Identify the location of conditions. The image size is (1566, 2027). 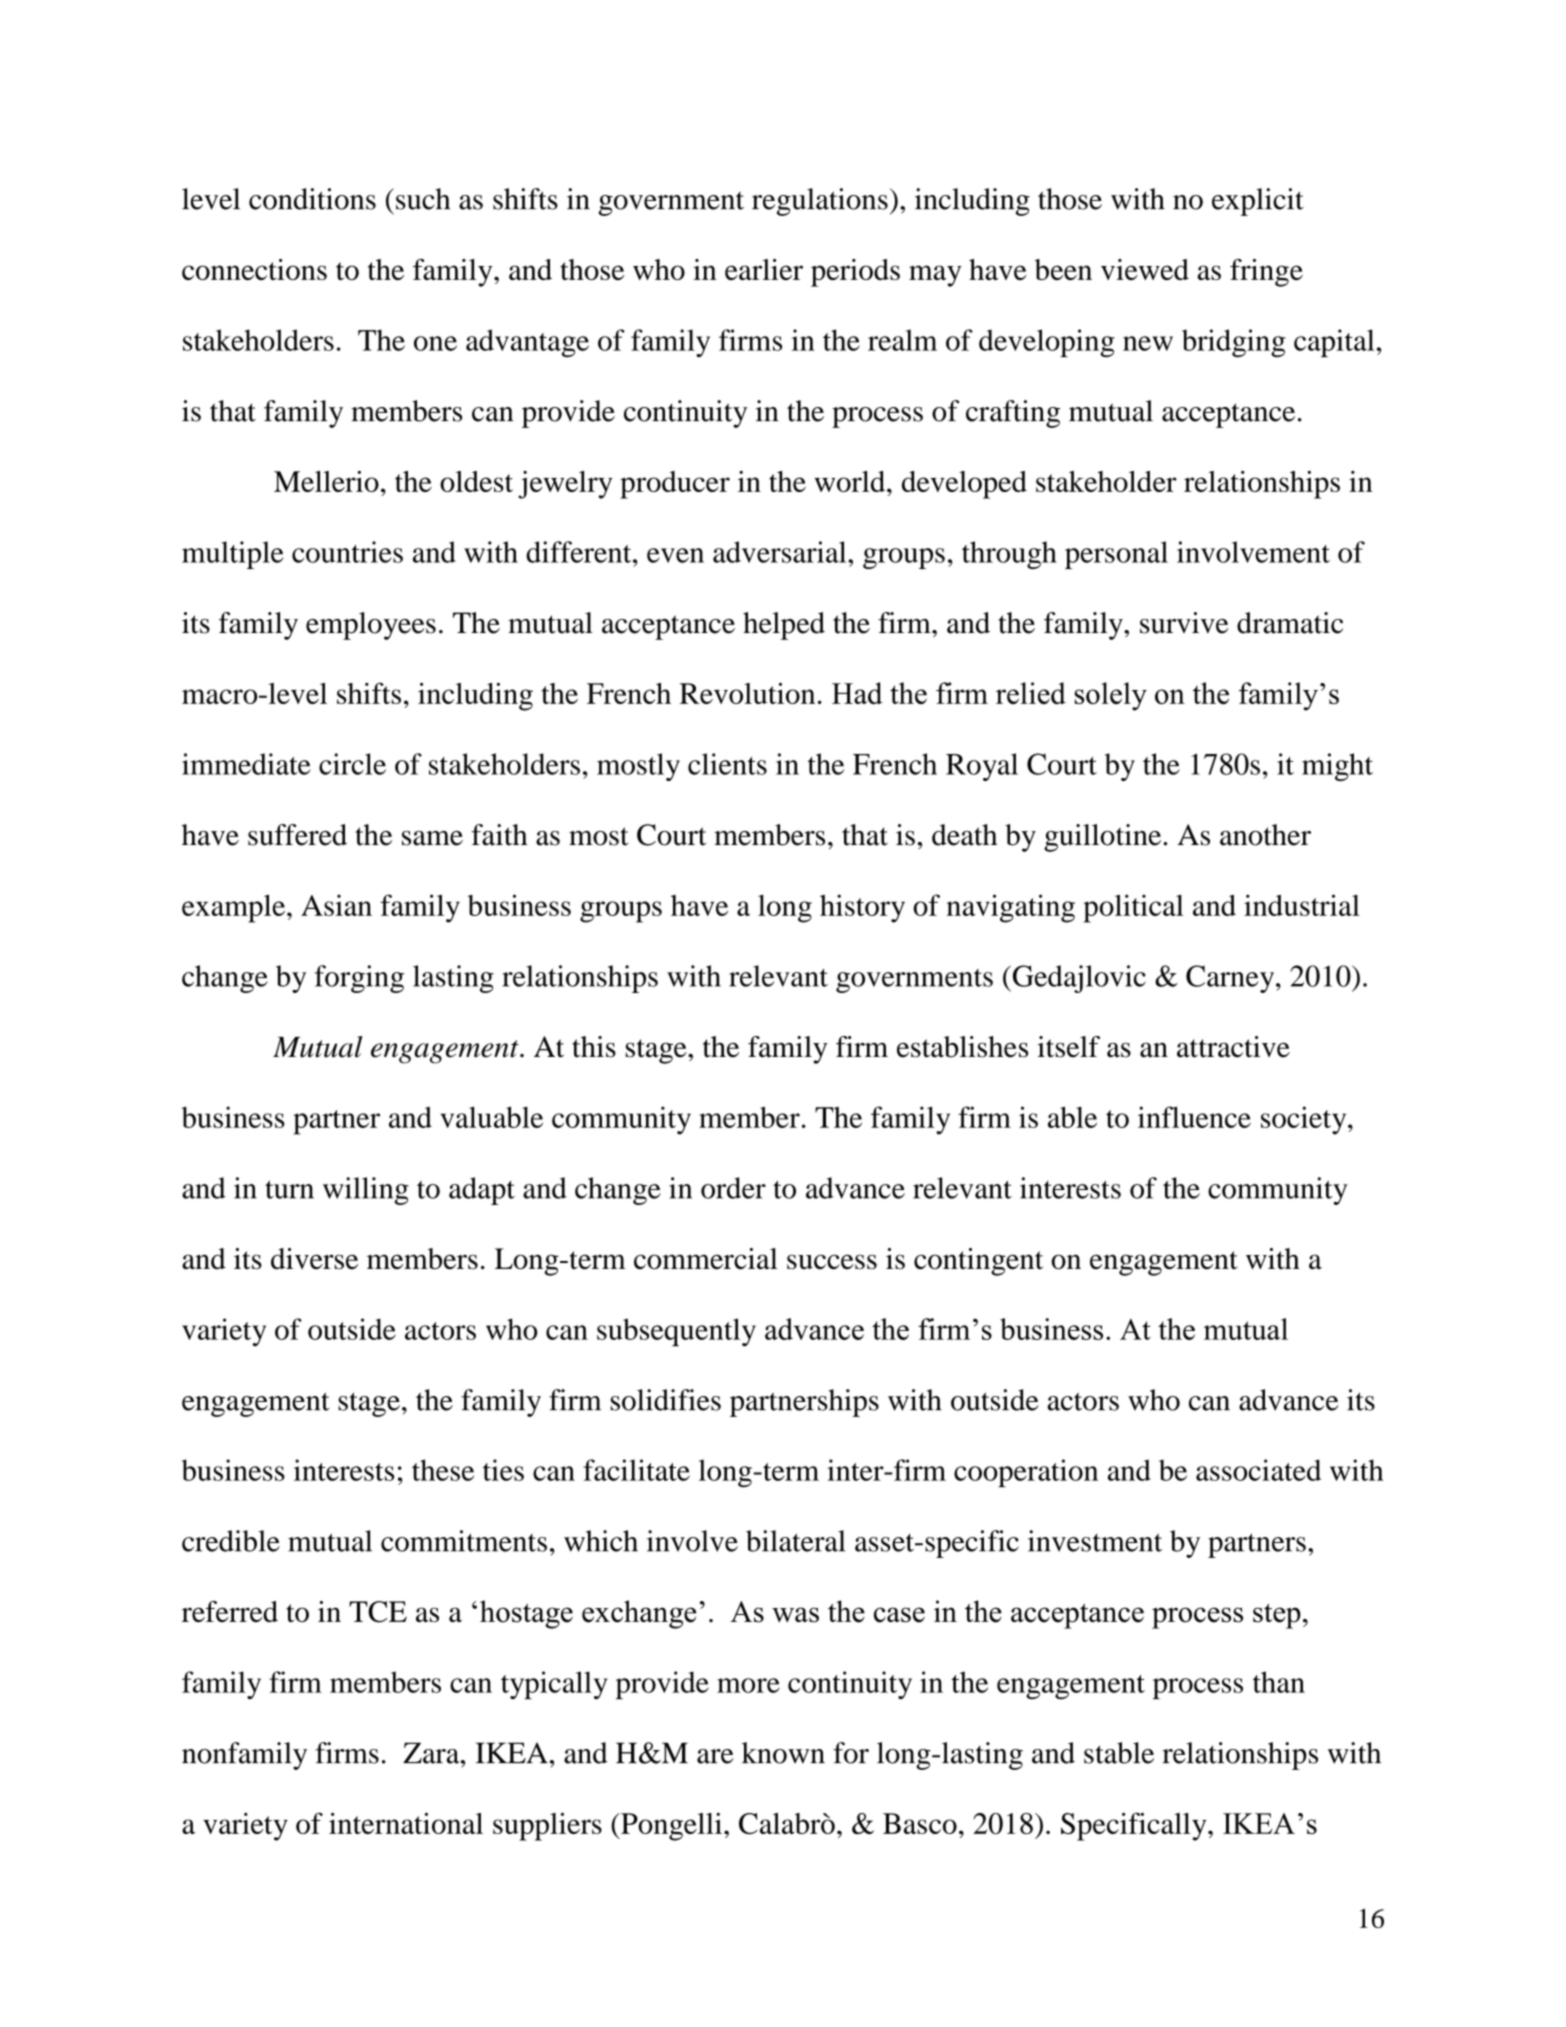
(312, 199).
